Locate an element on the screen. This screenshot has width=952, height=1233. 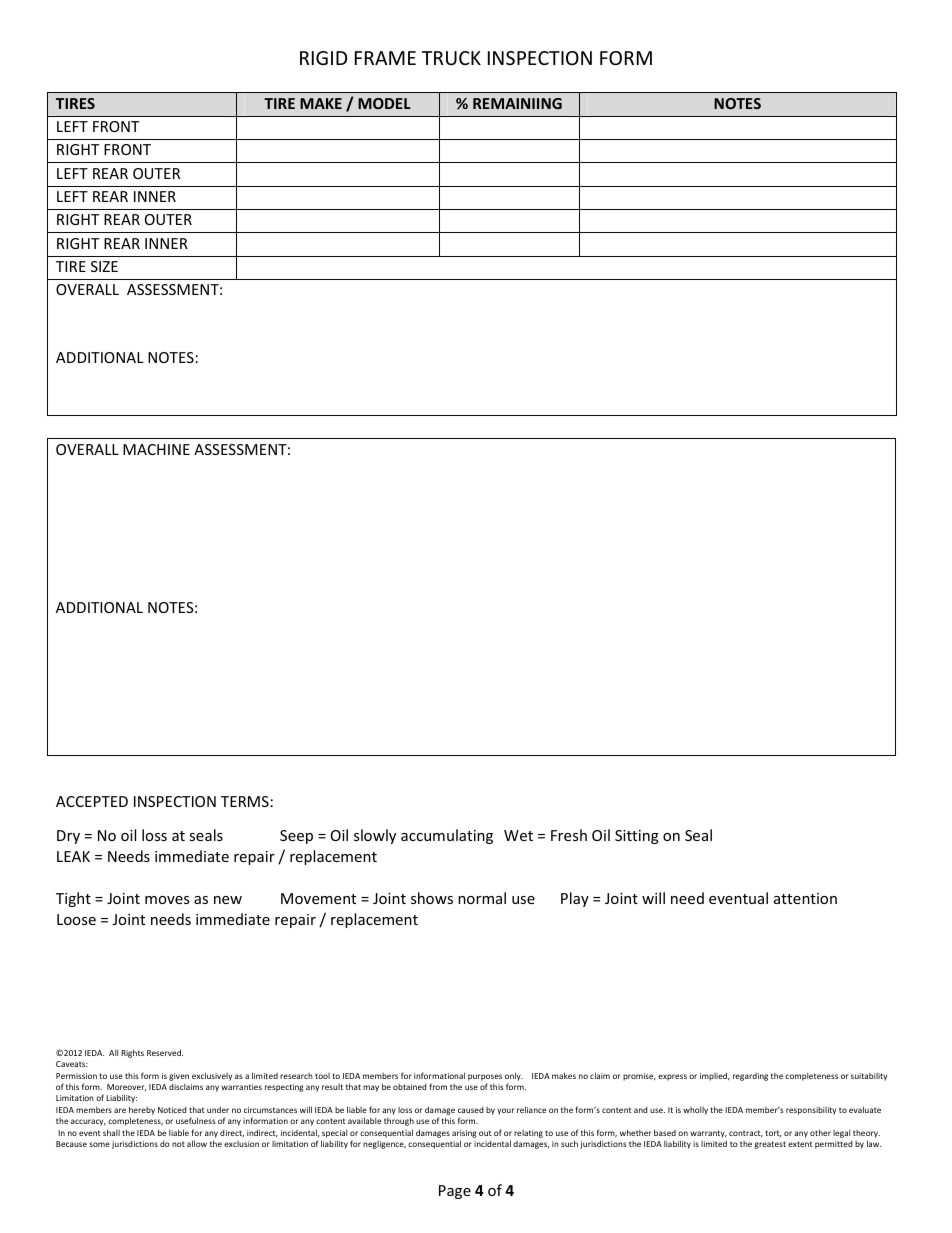
TRUCK is located at coordinates (451, 58).
